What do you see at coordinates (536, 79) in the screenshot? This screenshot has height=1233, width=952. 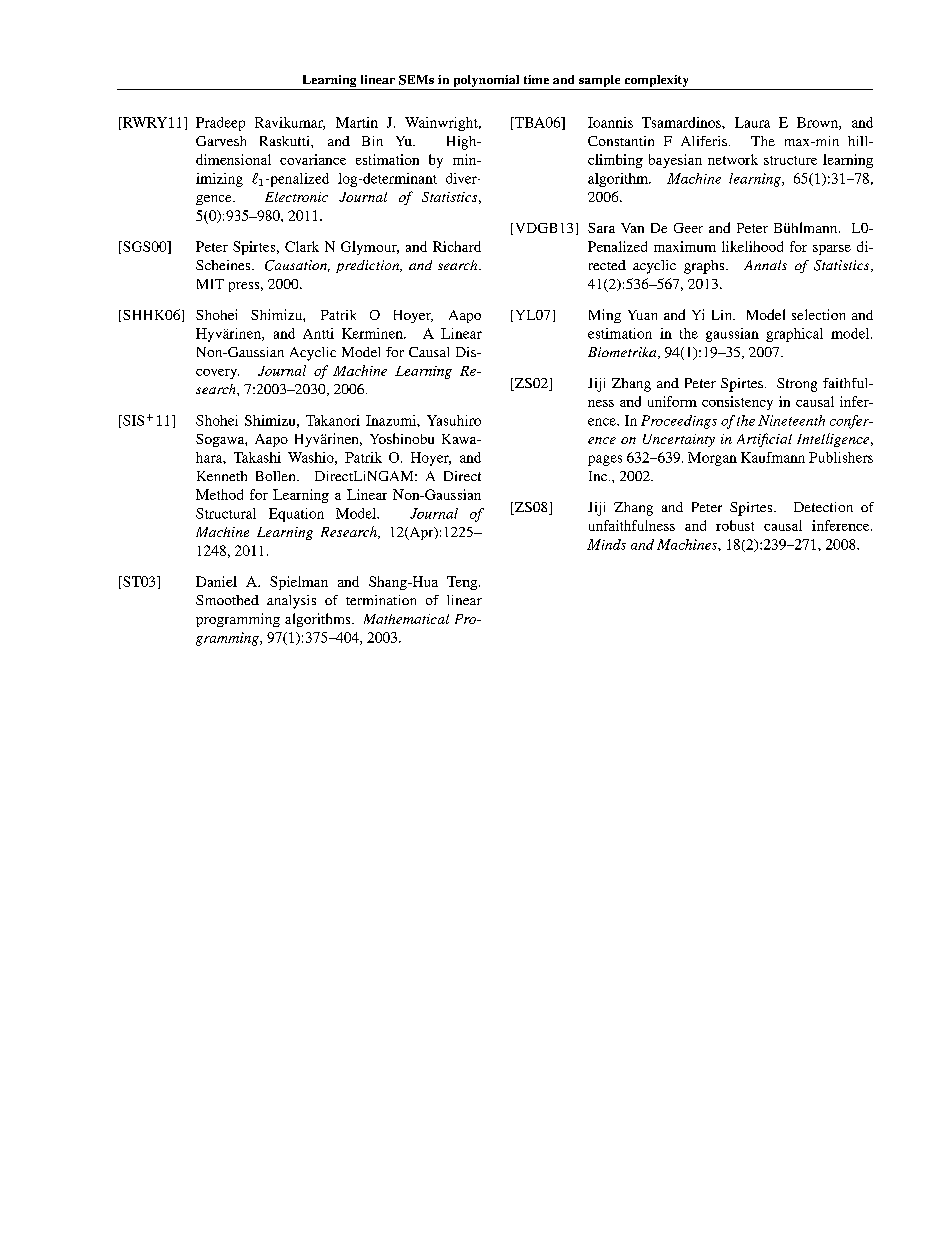 I see `time` at bounding box center [536, 79].
